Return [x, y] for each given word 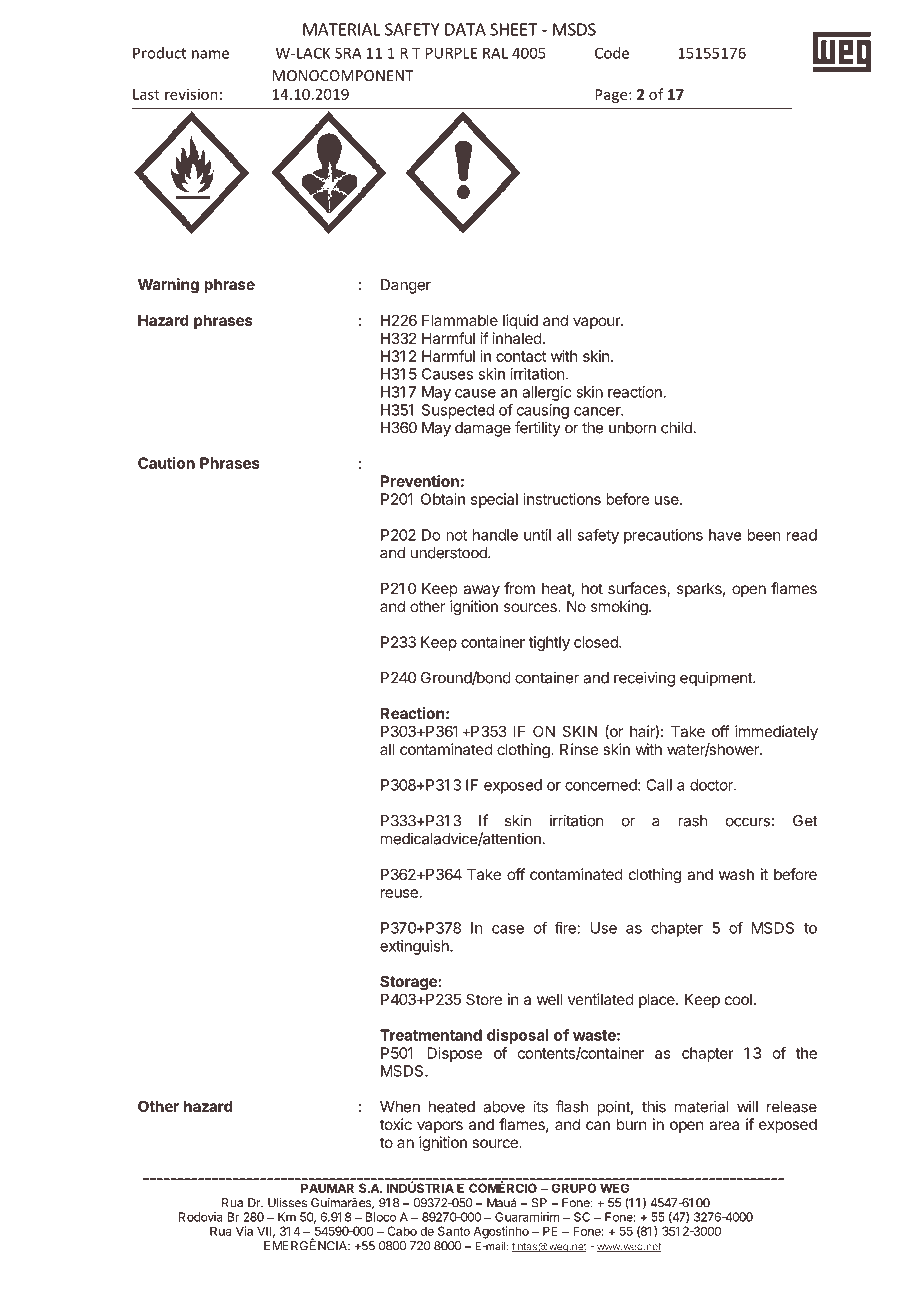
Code [612, 53]
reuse [399, 893]
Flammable [460, 320]
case [508, 929]
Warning [168, 286]
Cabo [402, 1231]
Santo [454, 1231]
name [210, 54]
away [481, 591]
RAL [495, 53]
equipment [717, 679]
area [724, 1125]
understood [450, 553]
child [676, 427]
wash [736, 874]
